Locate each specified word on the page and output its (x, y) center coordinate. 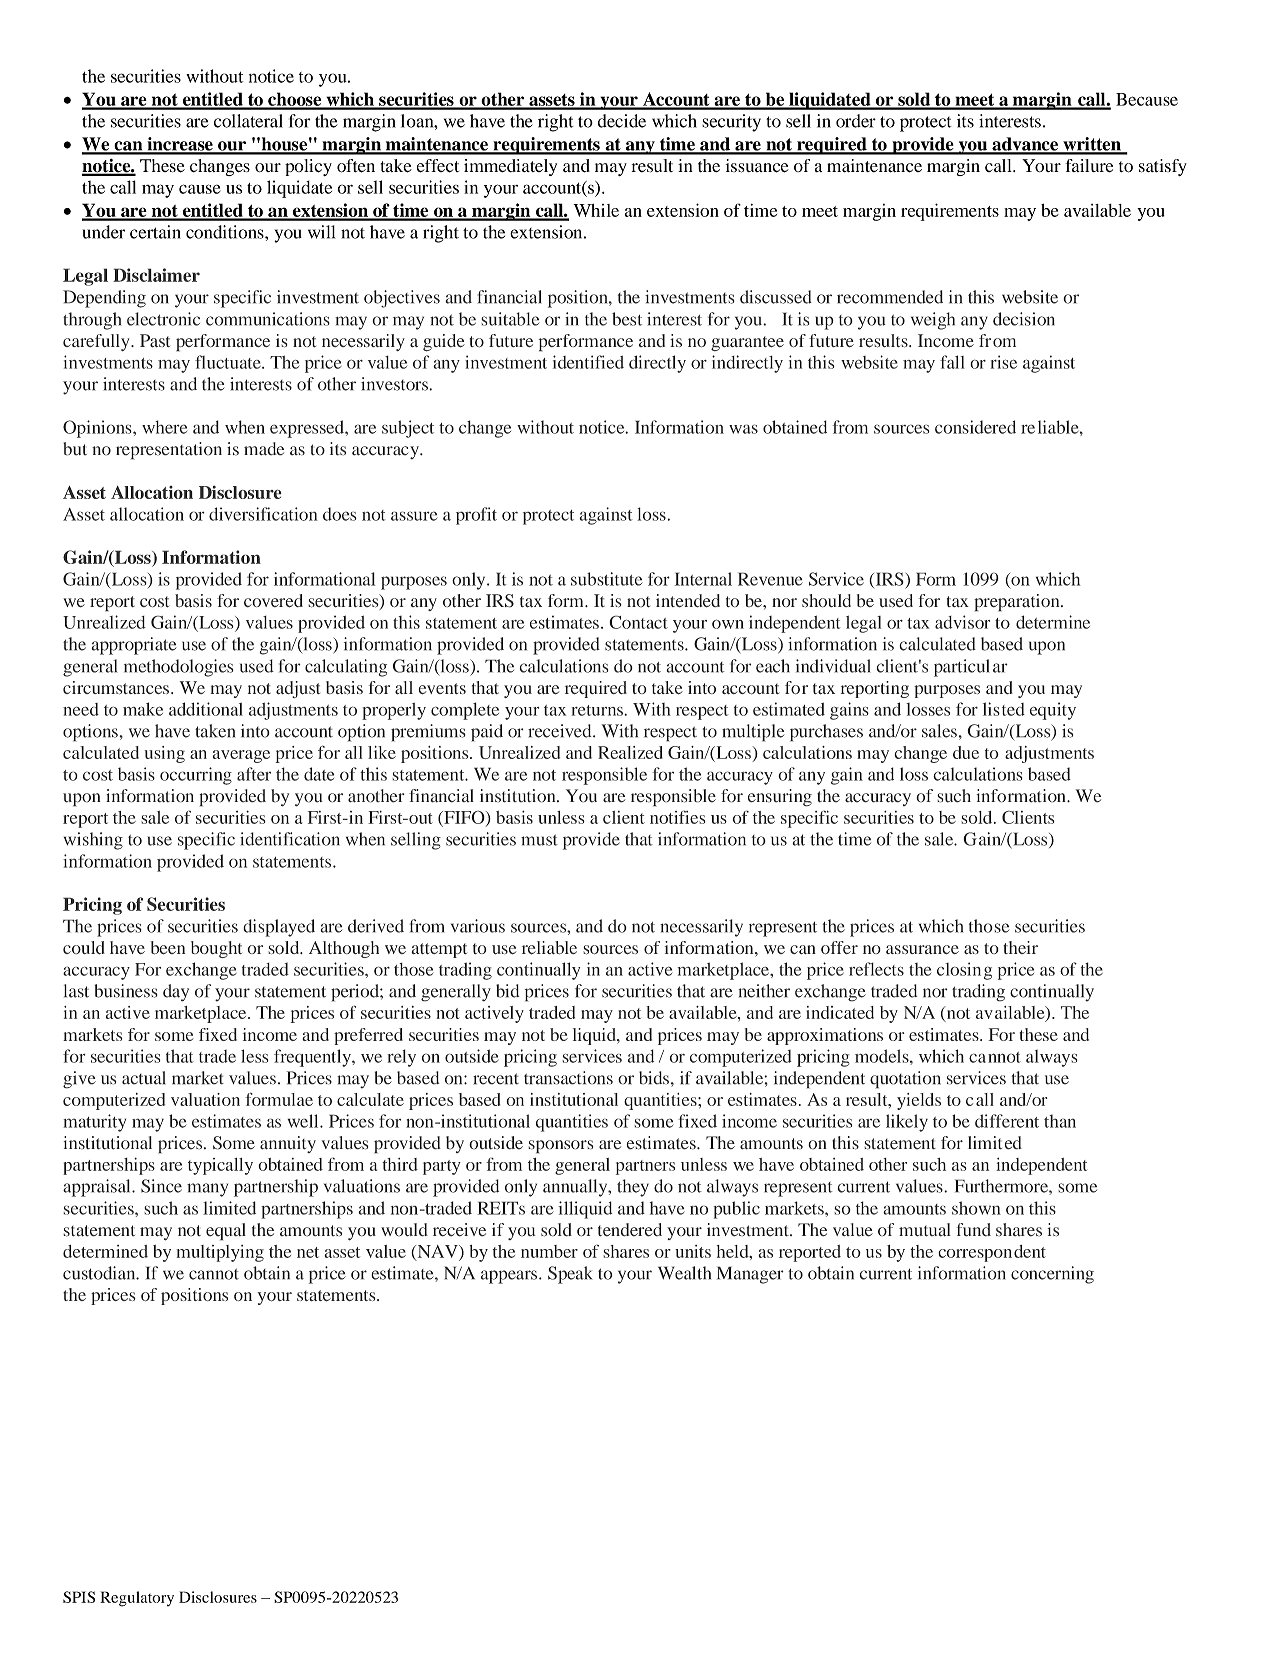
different (1007, 1121)
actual (144, 1078)
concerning (1052, 1275)
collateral (248, 121)
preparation (1018, 603)
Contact (638, 622)
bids (654, 1078)
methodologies (179, 668)
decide (622, 121)
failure (1089, 166)
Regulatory (137, 1599)
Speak (570, 1275)
